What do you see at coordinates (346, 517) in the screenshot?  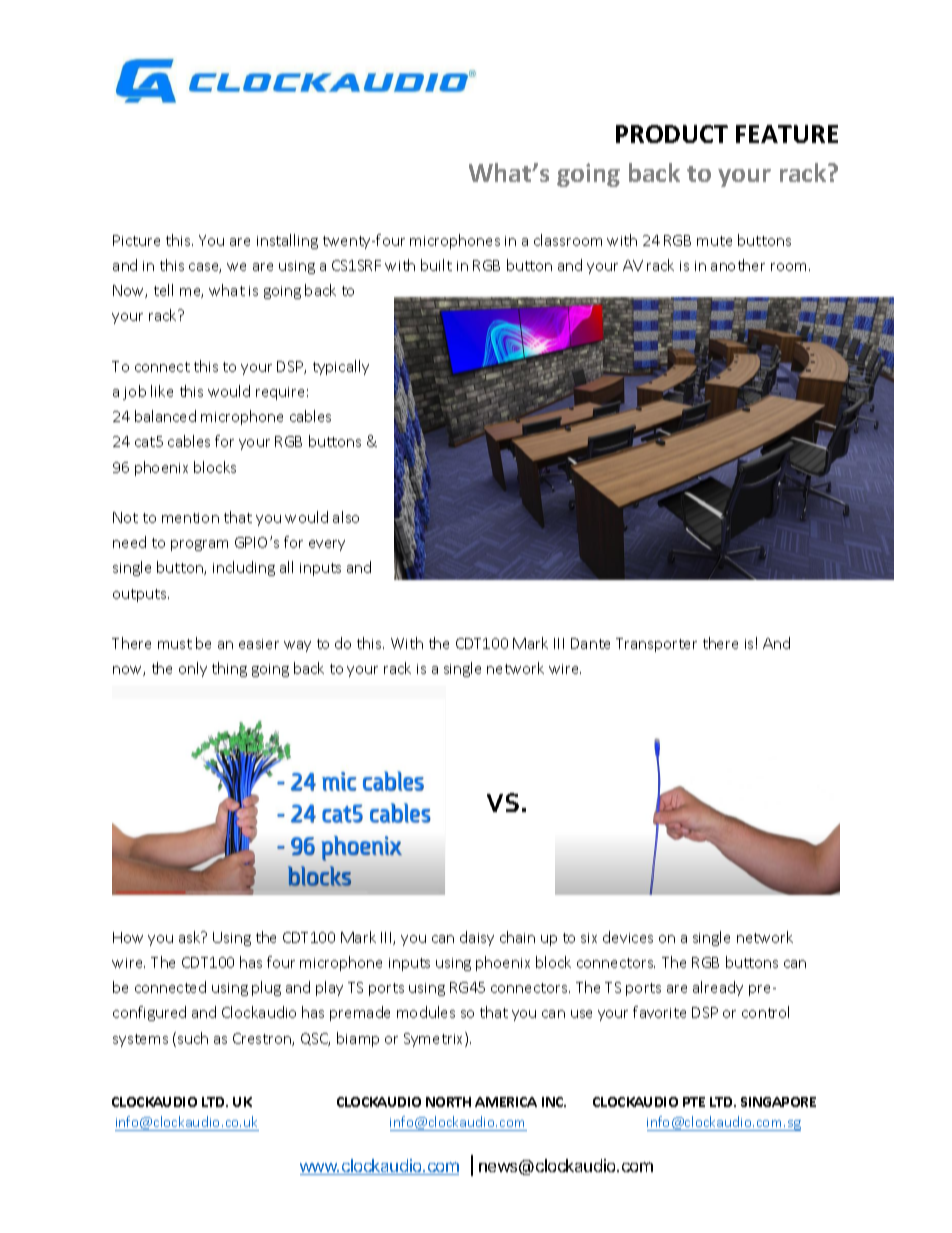 I see `also` at bounding box center [346, 517].
